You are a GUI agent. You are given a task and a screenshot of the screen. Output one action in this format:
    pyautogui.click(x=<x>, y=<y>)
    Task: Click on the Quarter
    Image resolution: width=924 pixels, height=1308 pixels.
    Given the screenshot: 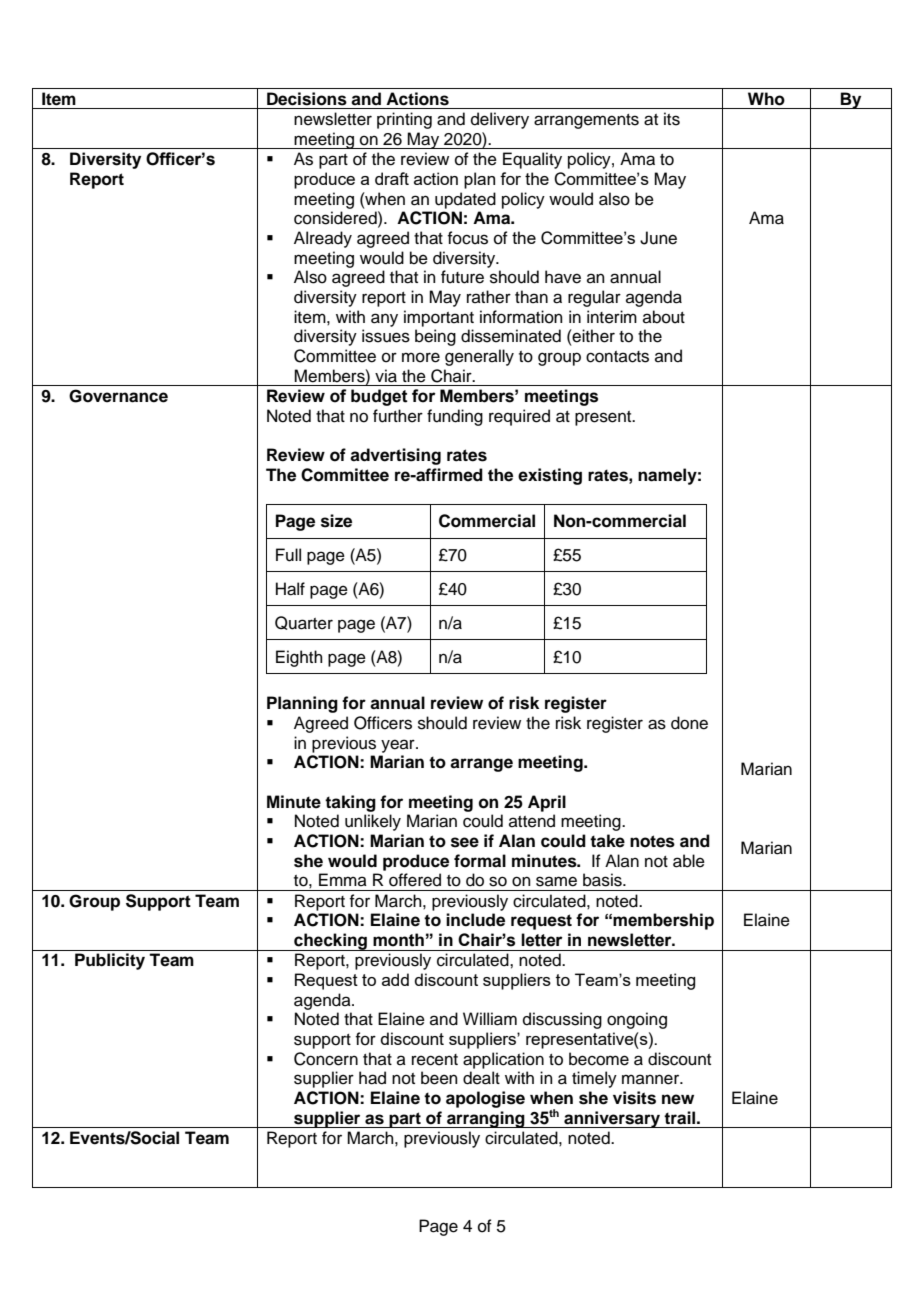 What is the action you would take?
    pyautogui.click(x=304, y=623)
